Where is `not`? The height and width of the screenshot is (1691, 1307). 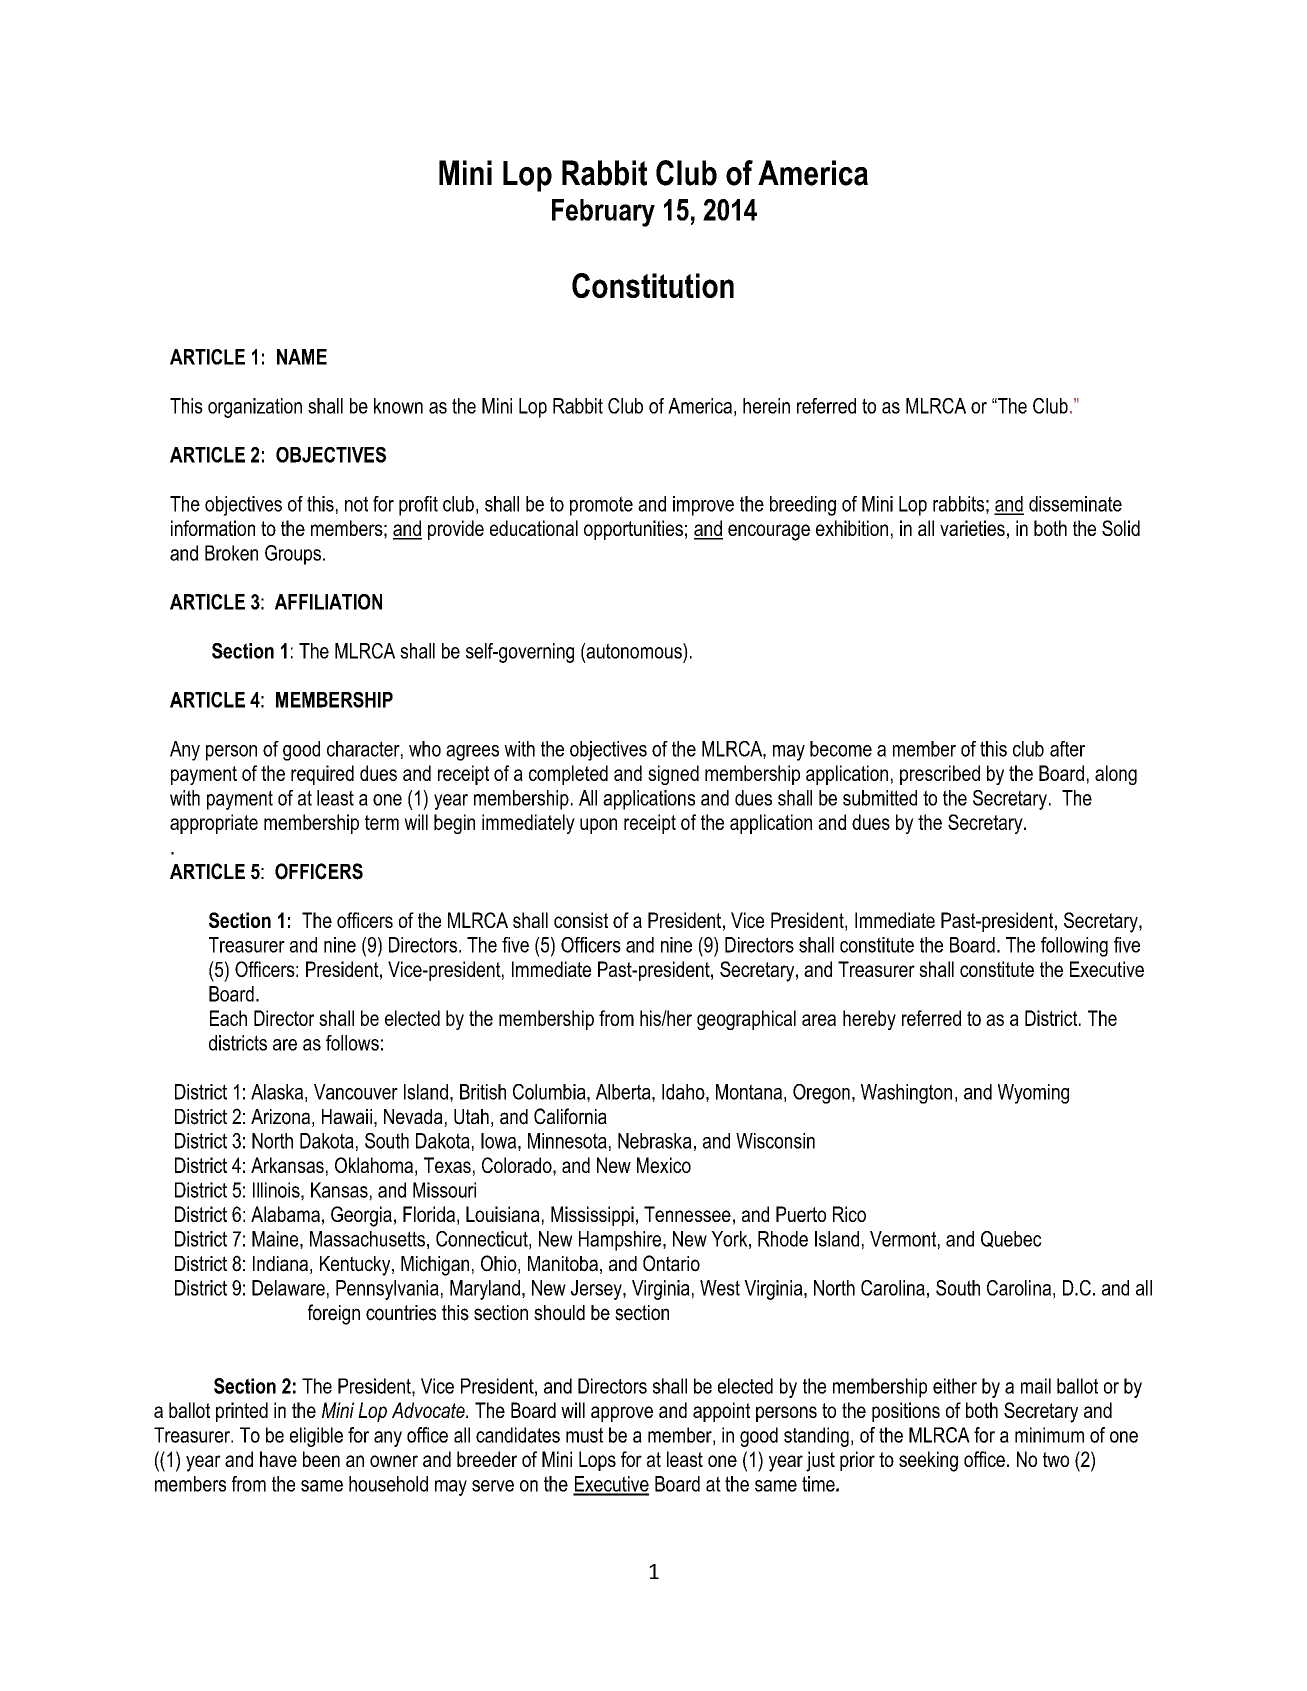
not is located at coordinates (356, 504).
